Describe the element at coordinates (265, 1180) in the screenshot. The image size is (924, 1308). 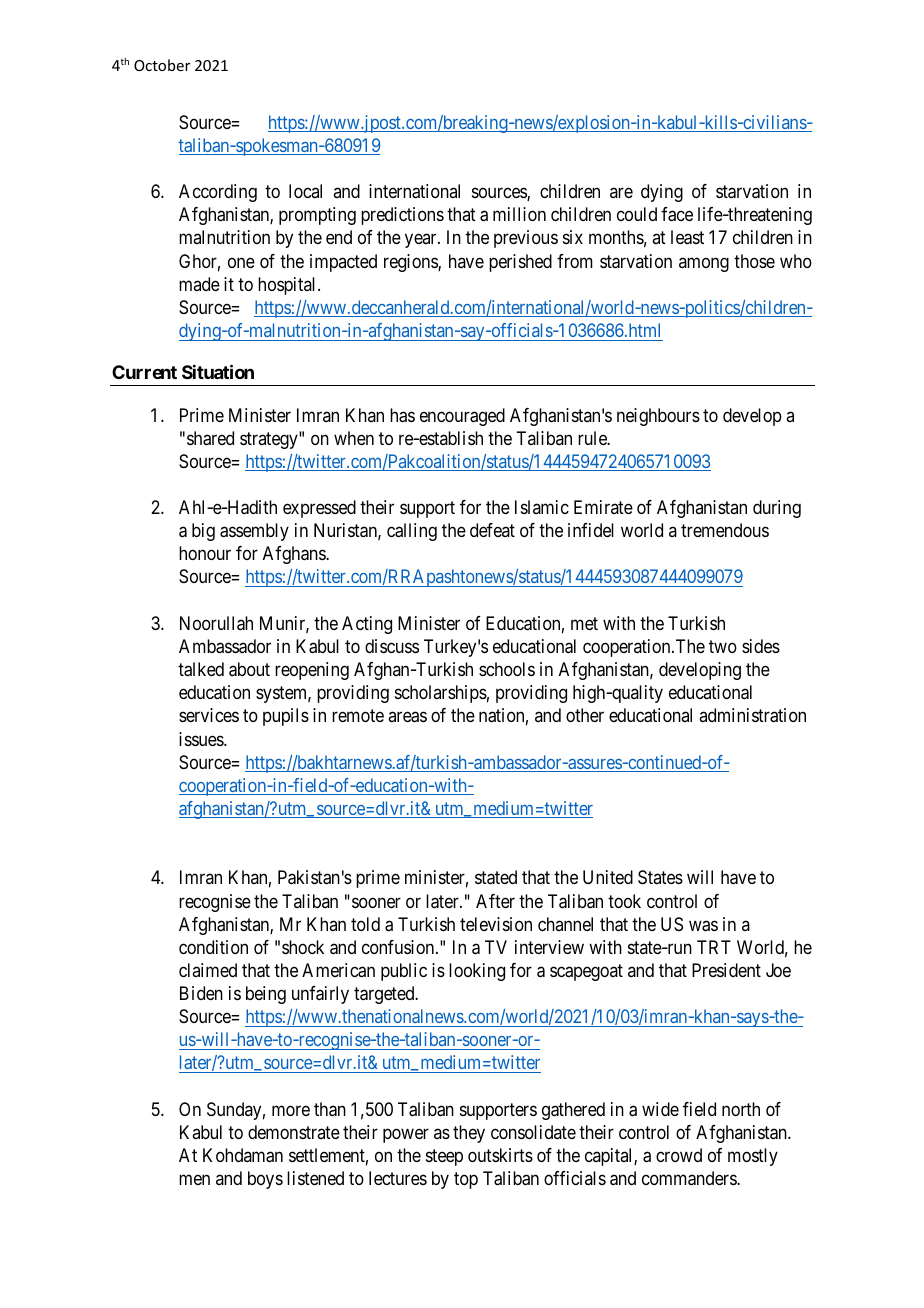
I see `boys` at that location.
